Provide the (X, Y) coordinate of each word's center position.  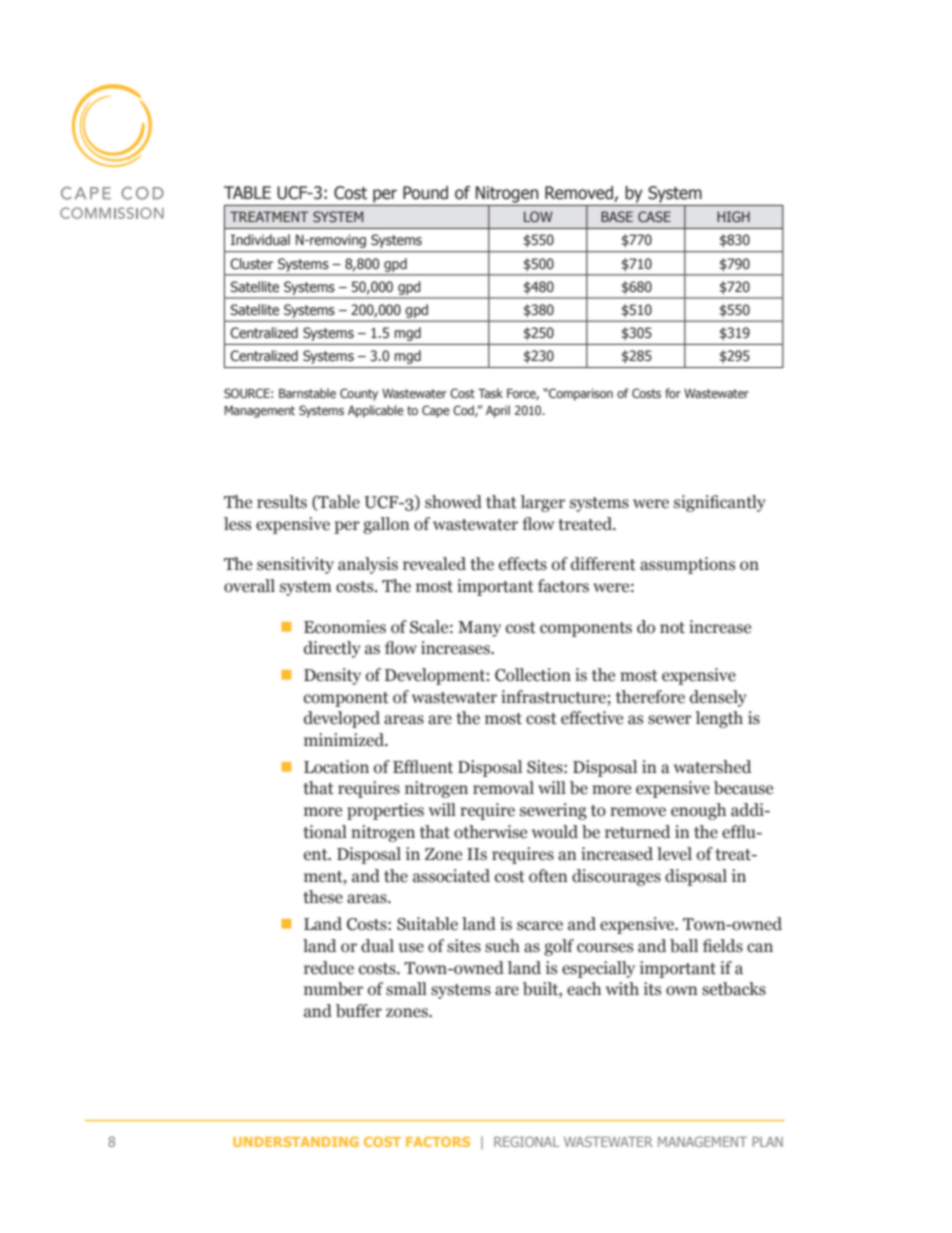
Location (336, 767)
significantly (720, 503)
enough (698, 811)
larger (542, 503)
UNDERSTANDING (296, 1141)
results (282, 502)
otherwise (490, 832)
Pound (425, 193)
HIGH (733, 216)
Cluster (251, 264)
